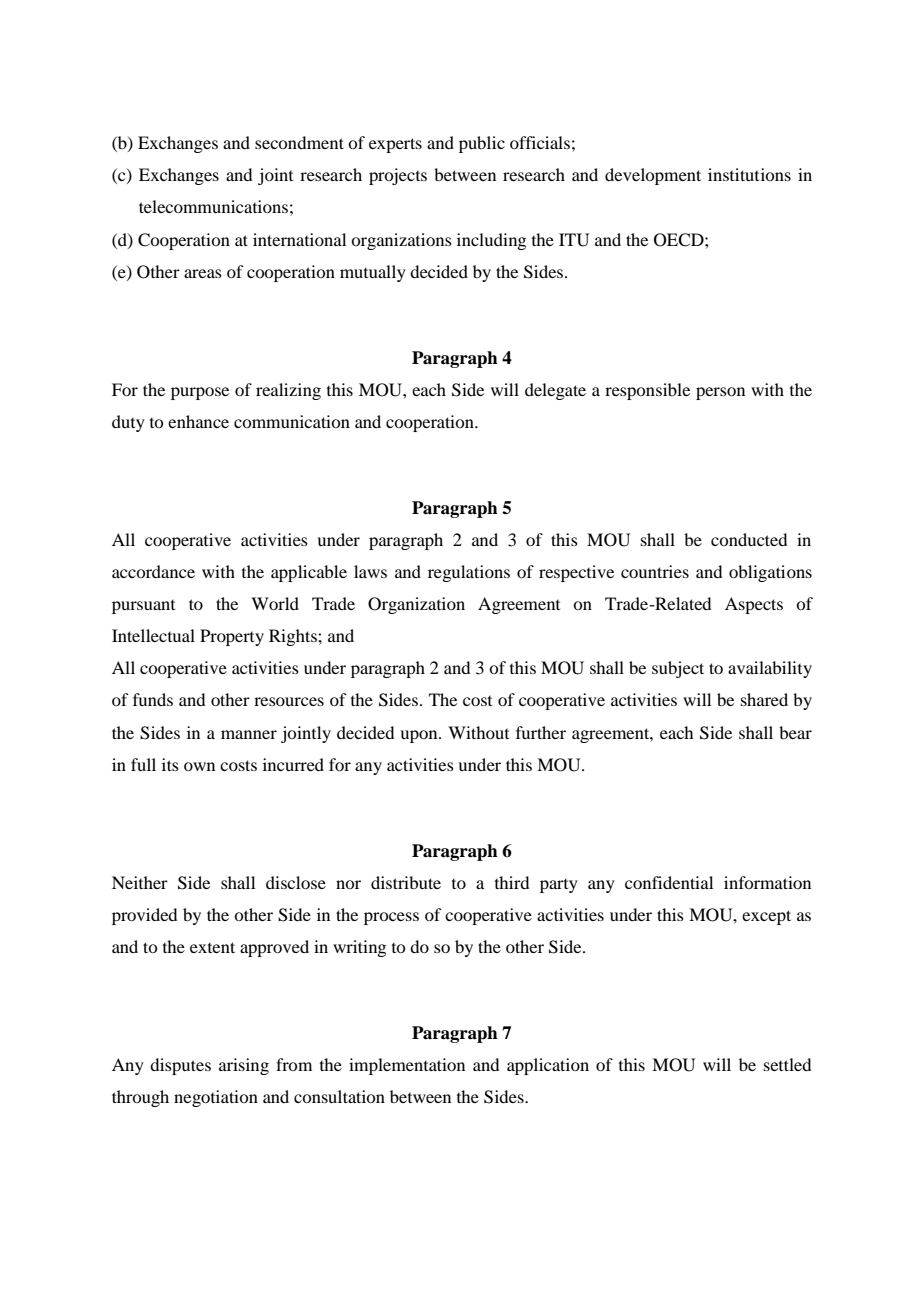  What do you see at coordinates (720, 393) in the screenshot?
I see `person` at bounding box center [720, 393].
